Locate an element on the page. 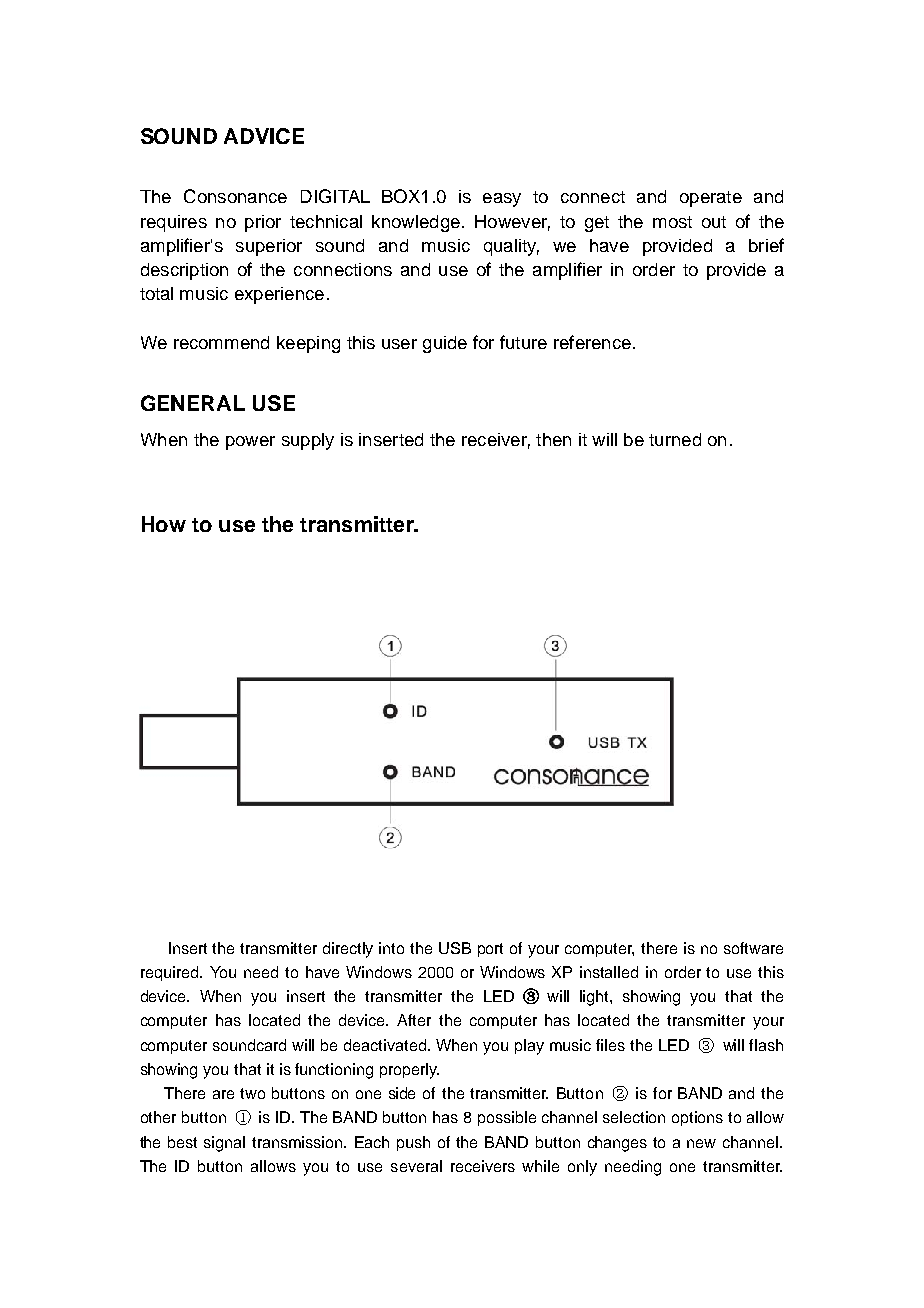  Consonance is located at coordinates (235, 196).
